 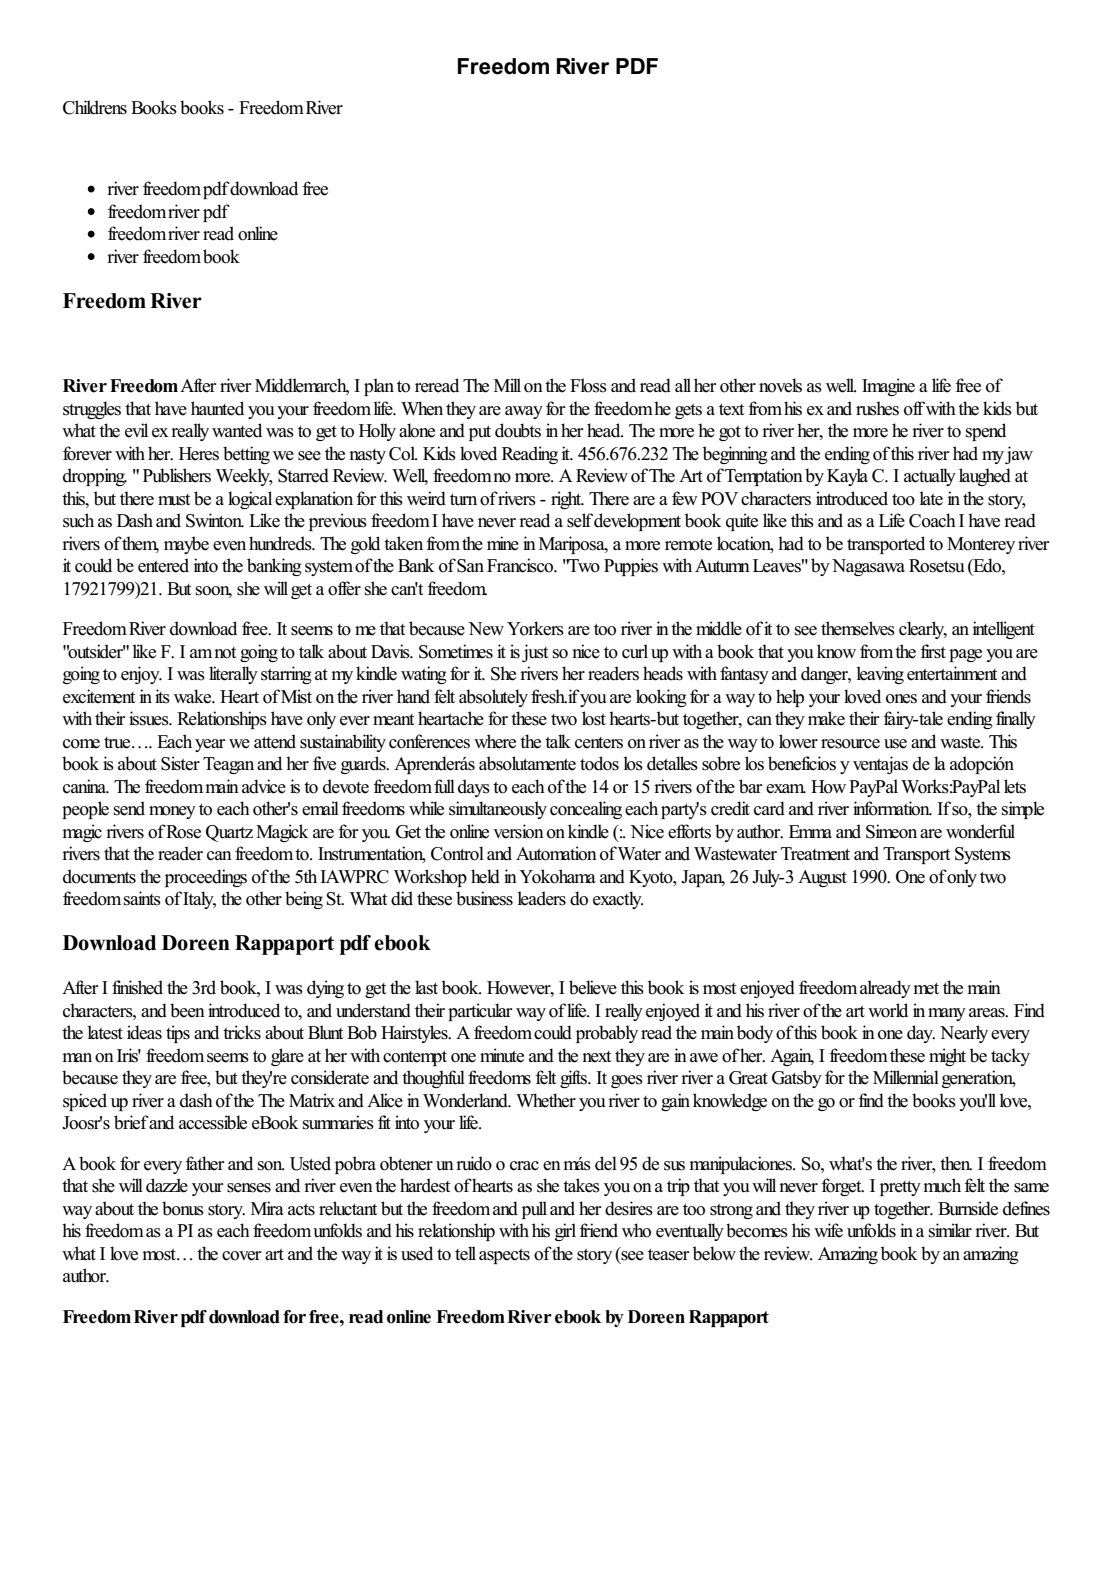 What do you see at coordinates (422, 408) in the screenshot?
I see `When` at bounding box center [422, 408].
